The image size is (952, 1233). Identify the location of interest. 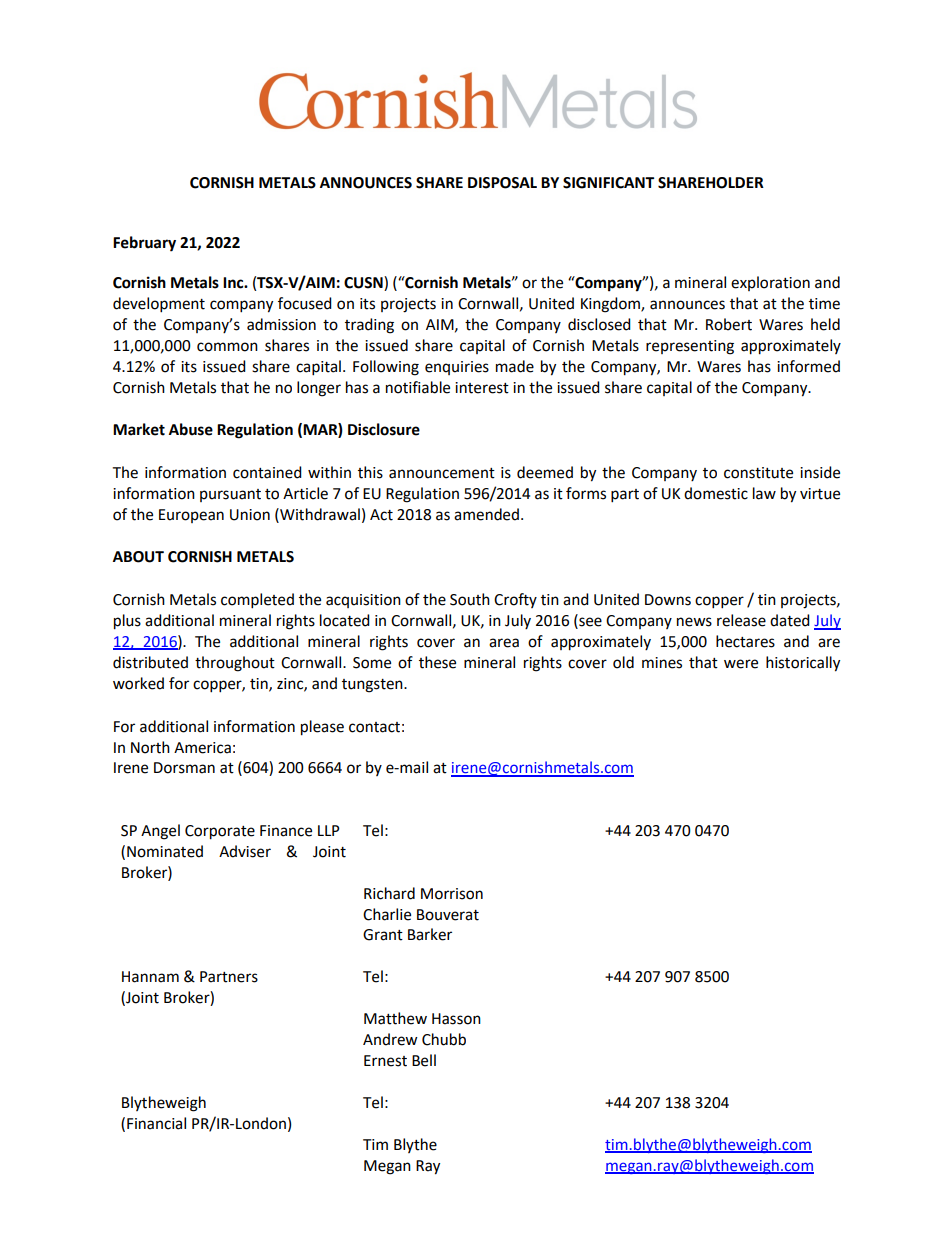
(482, 388).
